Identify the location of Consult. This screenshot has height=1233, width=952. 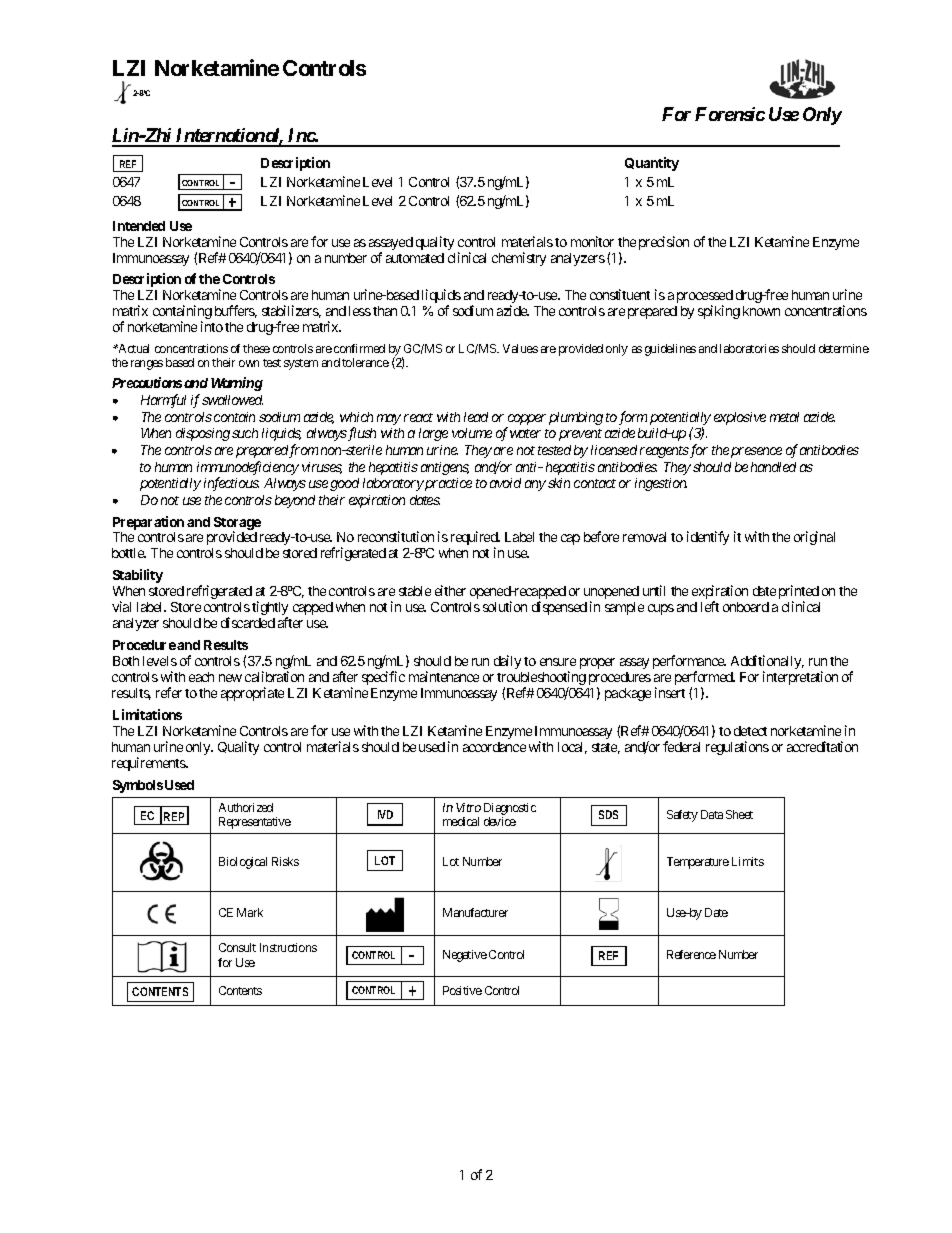
(237, 947).
